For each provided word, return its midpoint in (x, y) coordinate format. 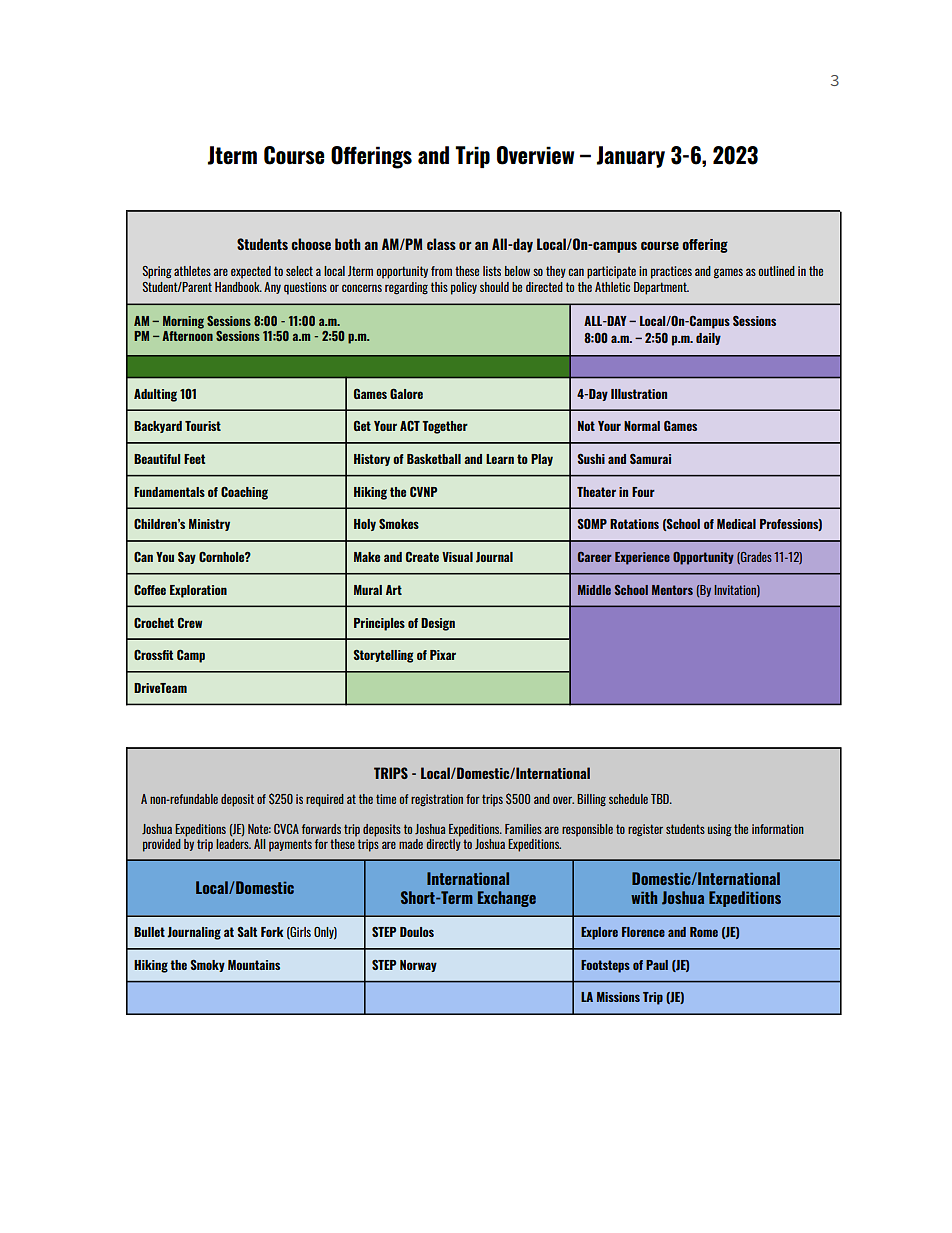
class (441, 244)
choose (311, 244)
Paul (657, 965)
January (631, 157)
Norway (418, 966)
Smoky (207, 965)
